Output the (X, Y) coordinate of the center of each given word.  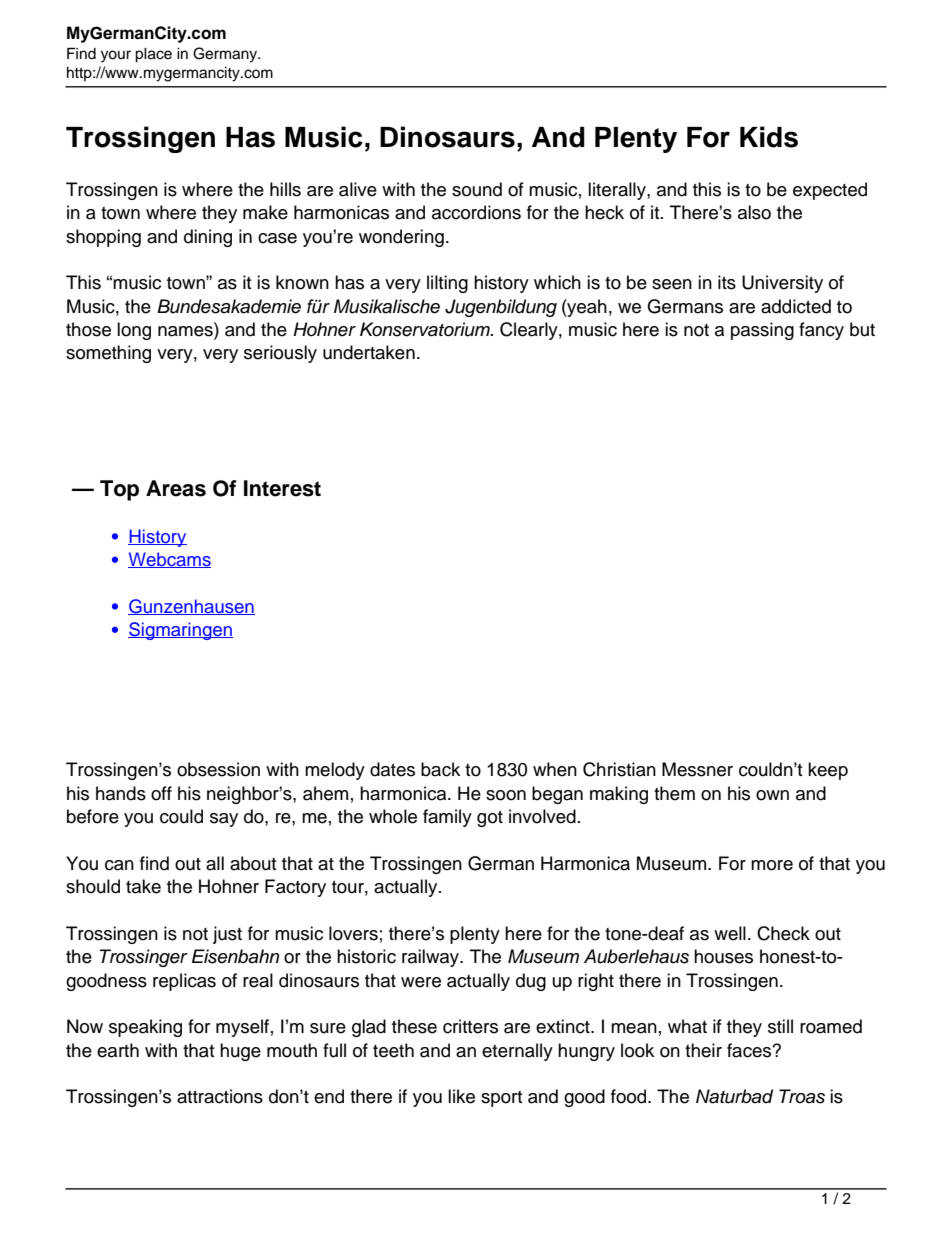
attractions (220, 1096)
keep (828, 771)
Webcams (169, 560)
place (153, 55)
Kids (769, 137)
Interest (282, 488)
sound (477, 189)
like (461, 1096)
